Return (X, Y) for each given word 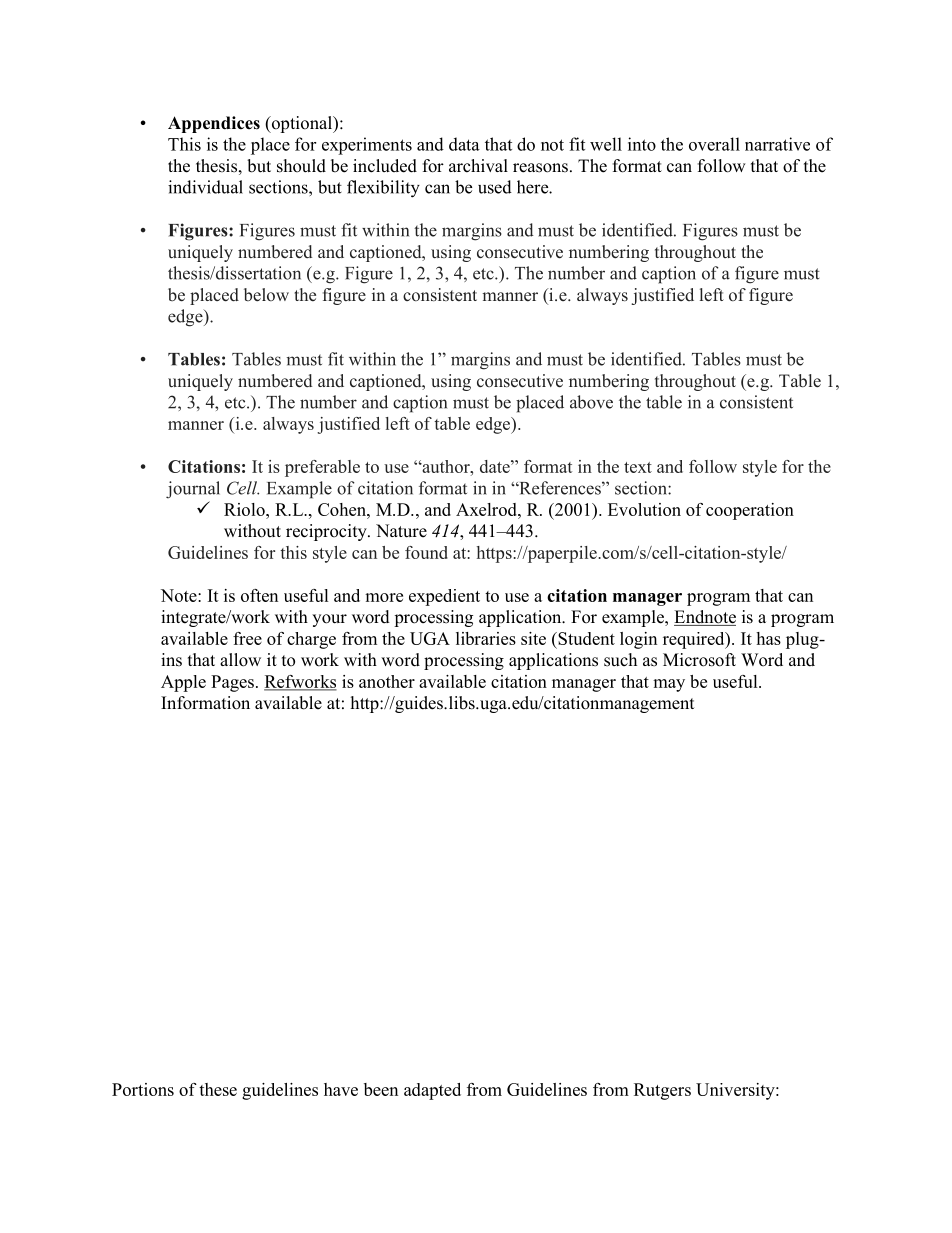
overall (714, 144)
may (669, 685)
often (259, 595)
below (266, 295)
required (695, 640)
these (218, 1089)
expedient (444, 597)
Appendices (214, 124)
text (638, 467)
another (387, 681)
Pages (232, 683)
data (464, 144)
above (591, 402)
